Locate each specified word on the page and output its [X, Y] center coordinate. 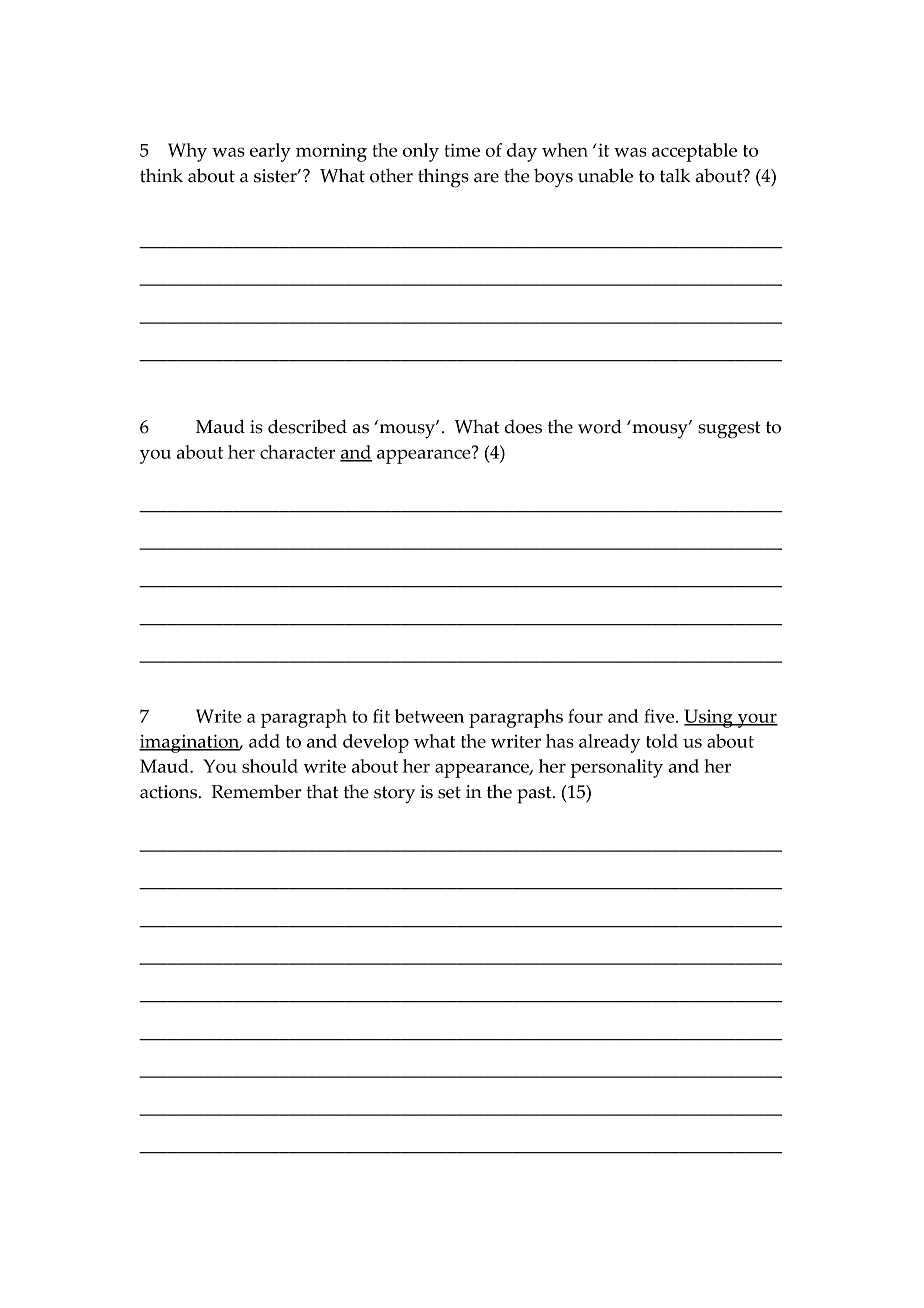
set [449, 792]
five [660, 716]
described [307, 426]
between [429, 716]
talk [675, 175]
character [297, 452]
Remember [256, 791]
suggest [729, 430]
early [270, 152]
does [523, 426]
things [443, 178]
